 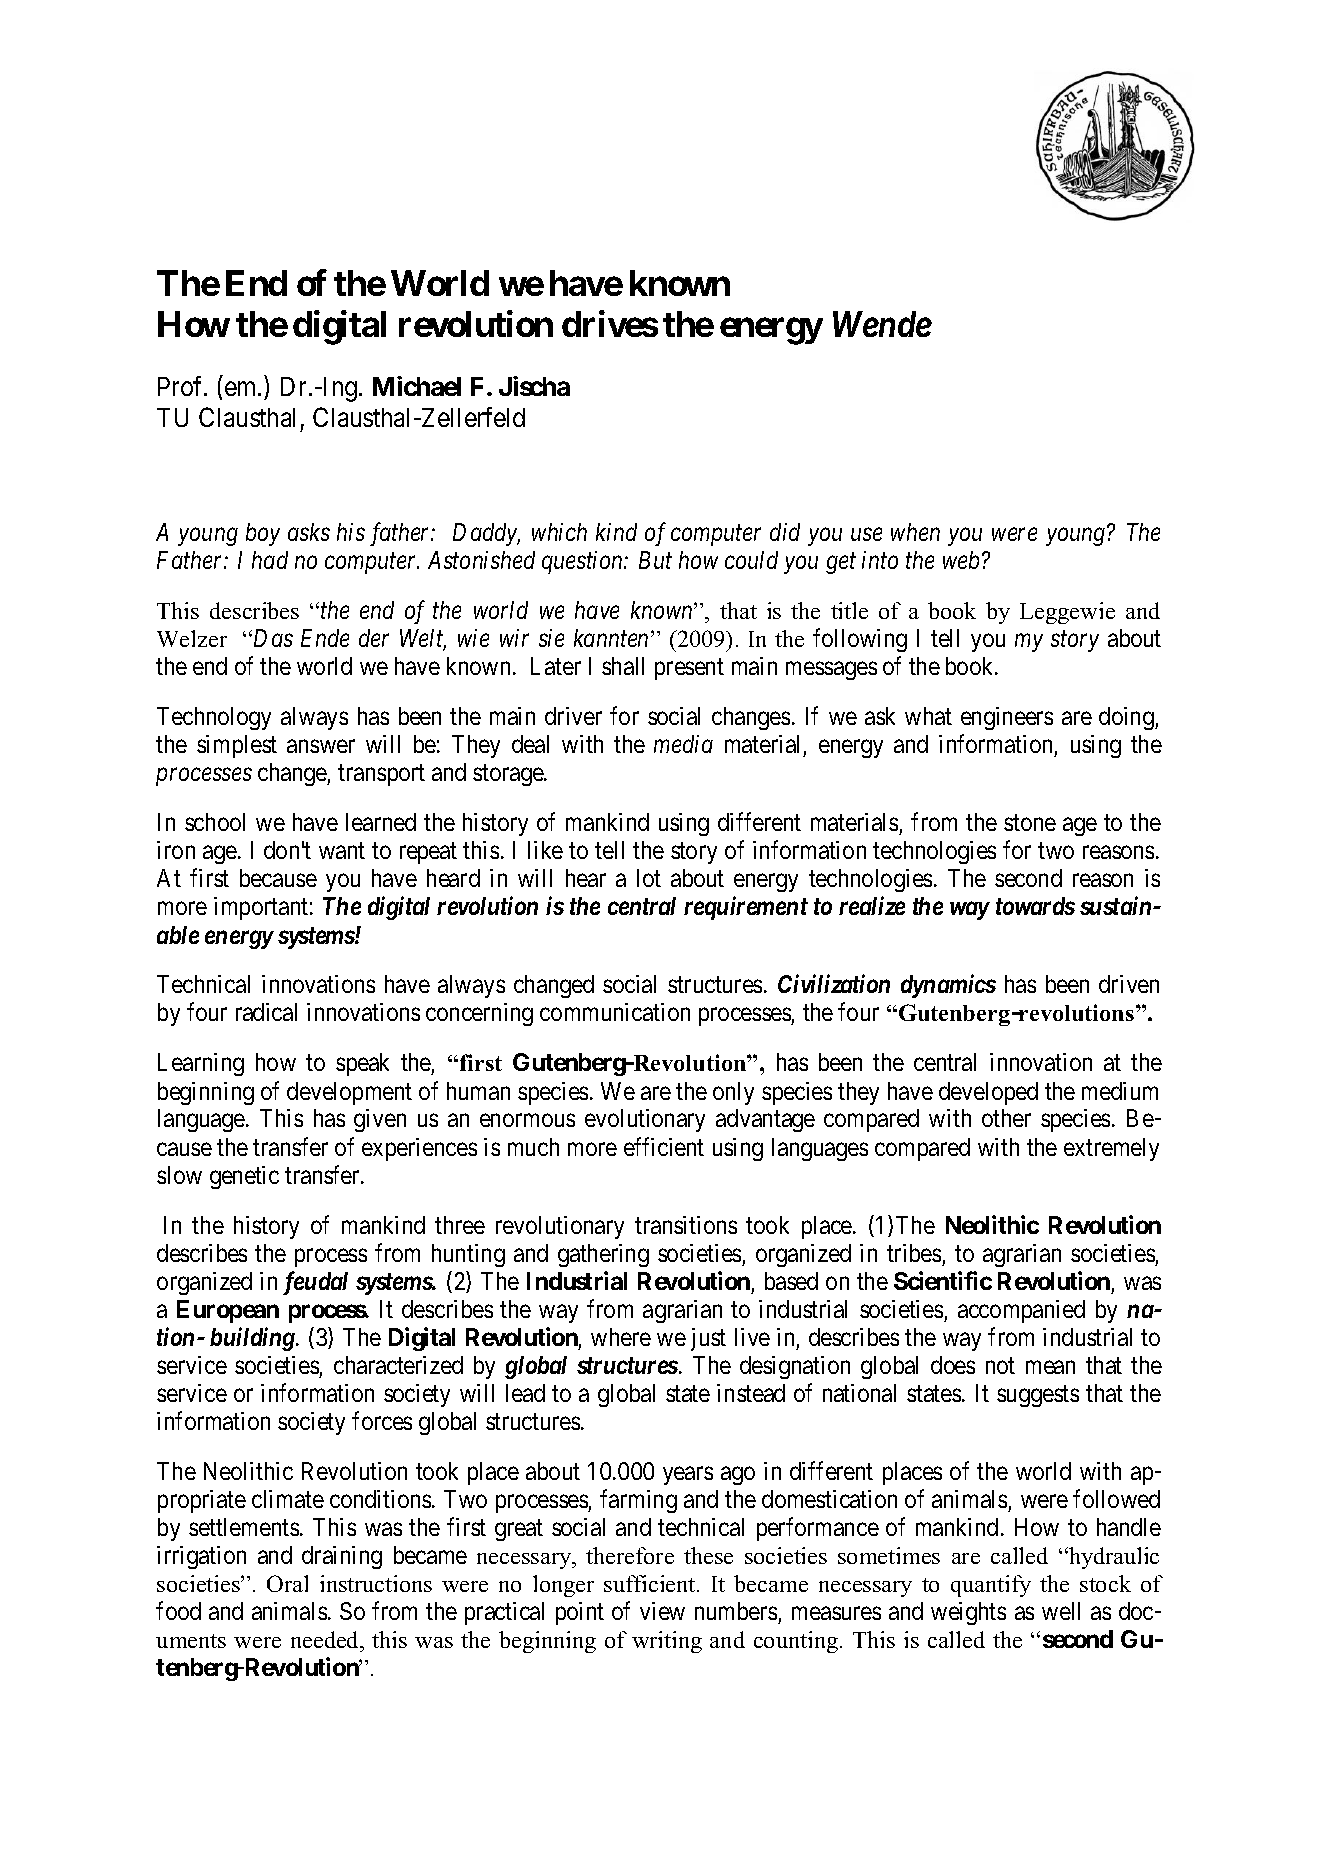 I want to click on view, so click(x=662, y=1611).
